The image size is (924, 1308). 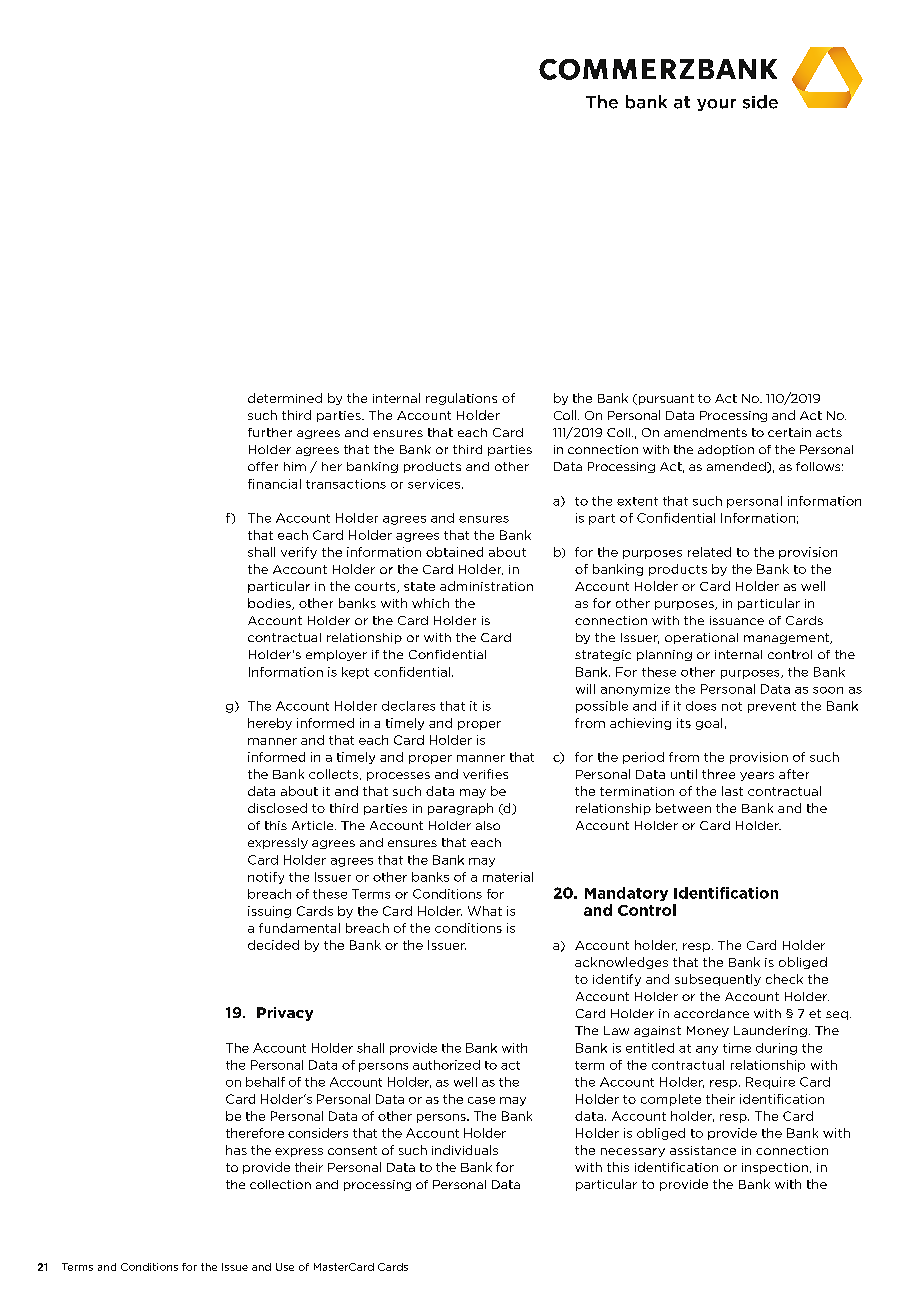 What do you see at coordinates (617, 980) in the page?
I see `identify` at bounding box center [617, 980].
